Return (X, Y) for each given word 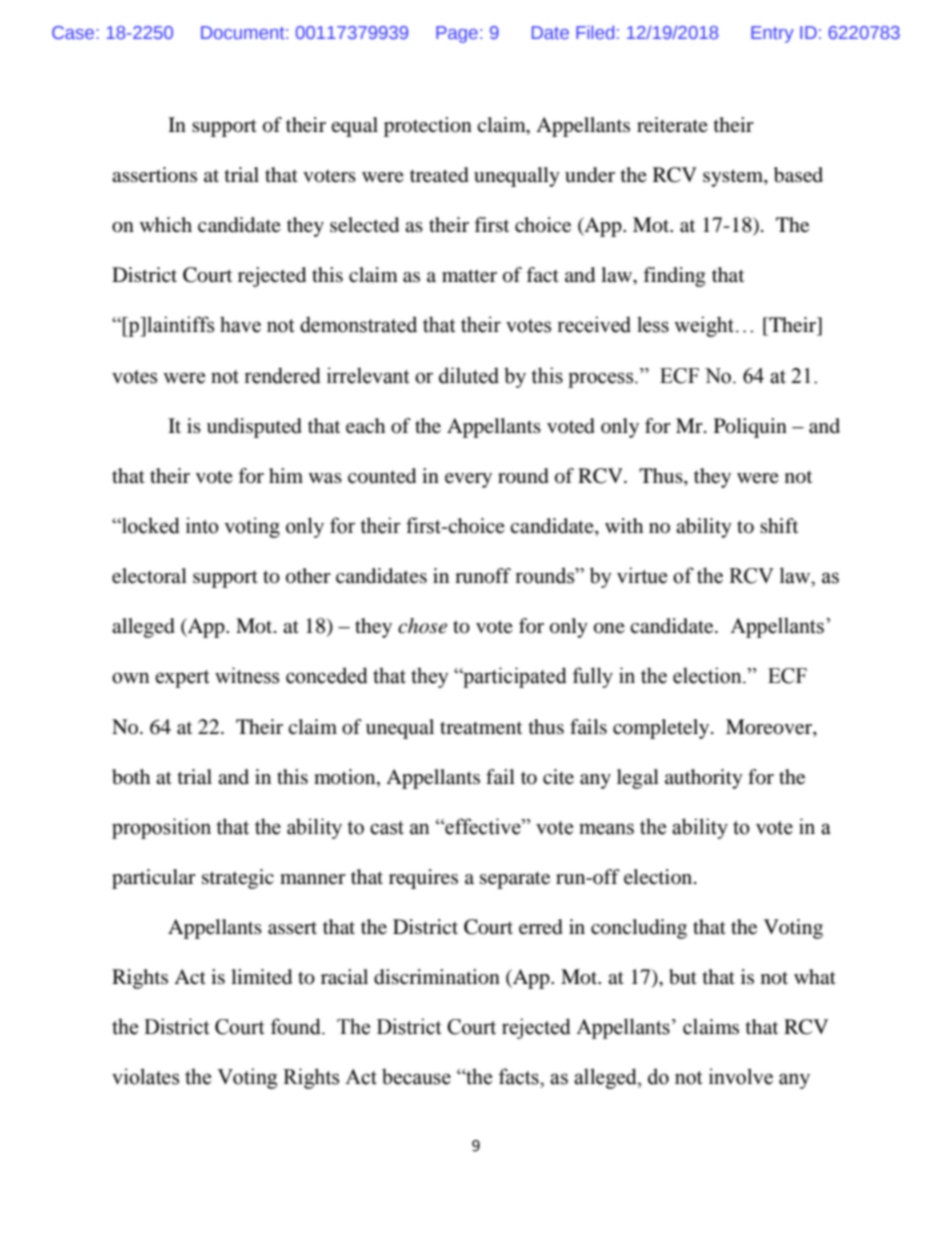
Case (74, 32)
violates (145, 1076)
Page (457, 34)
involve (741, 1076)
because (416, 1076)
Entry (772, 34)
